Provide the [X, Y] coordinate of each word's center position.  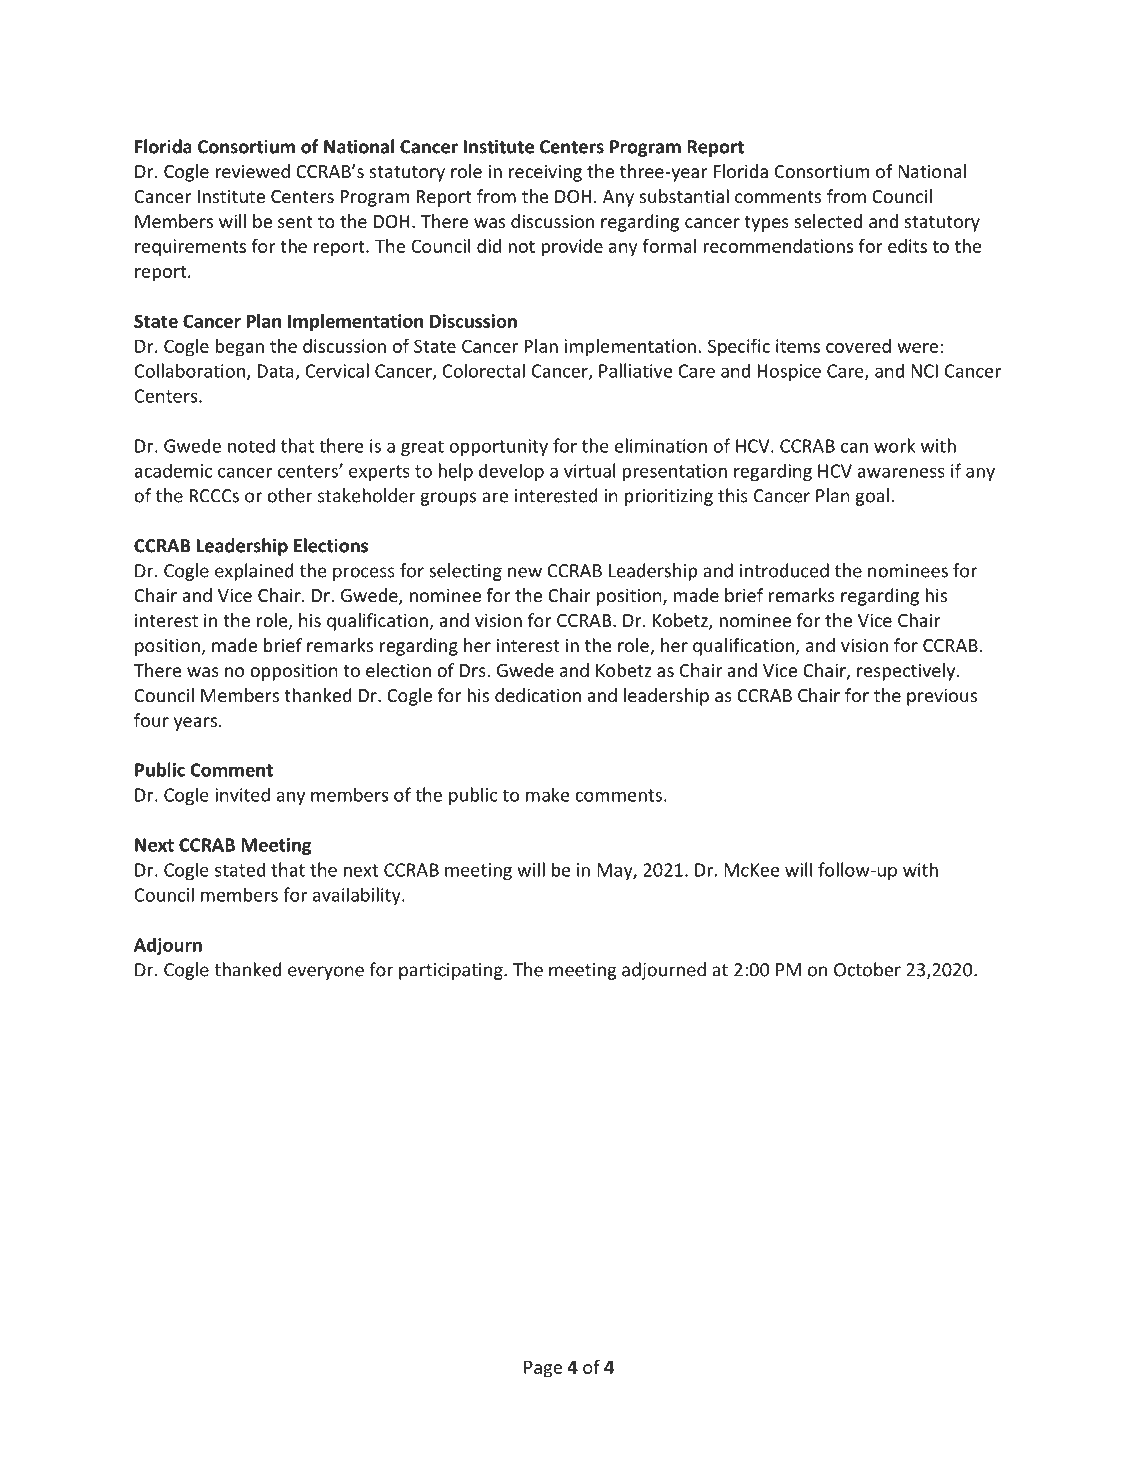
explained [254, 572]
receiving [545, 173]
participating [452, 971]
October [867, 969]
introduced [784, 570]
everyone [326, 973]
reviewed [252, 171]
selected [828, 221]
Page [543, 1369]
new [525, 572]
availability [358, 896]
